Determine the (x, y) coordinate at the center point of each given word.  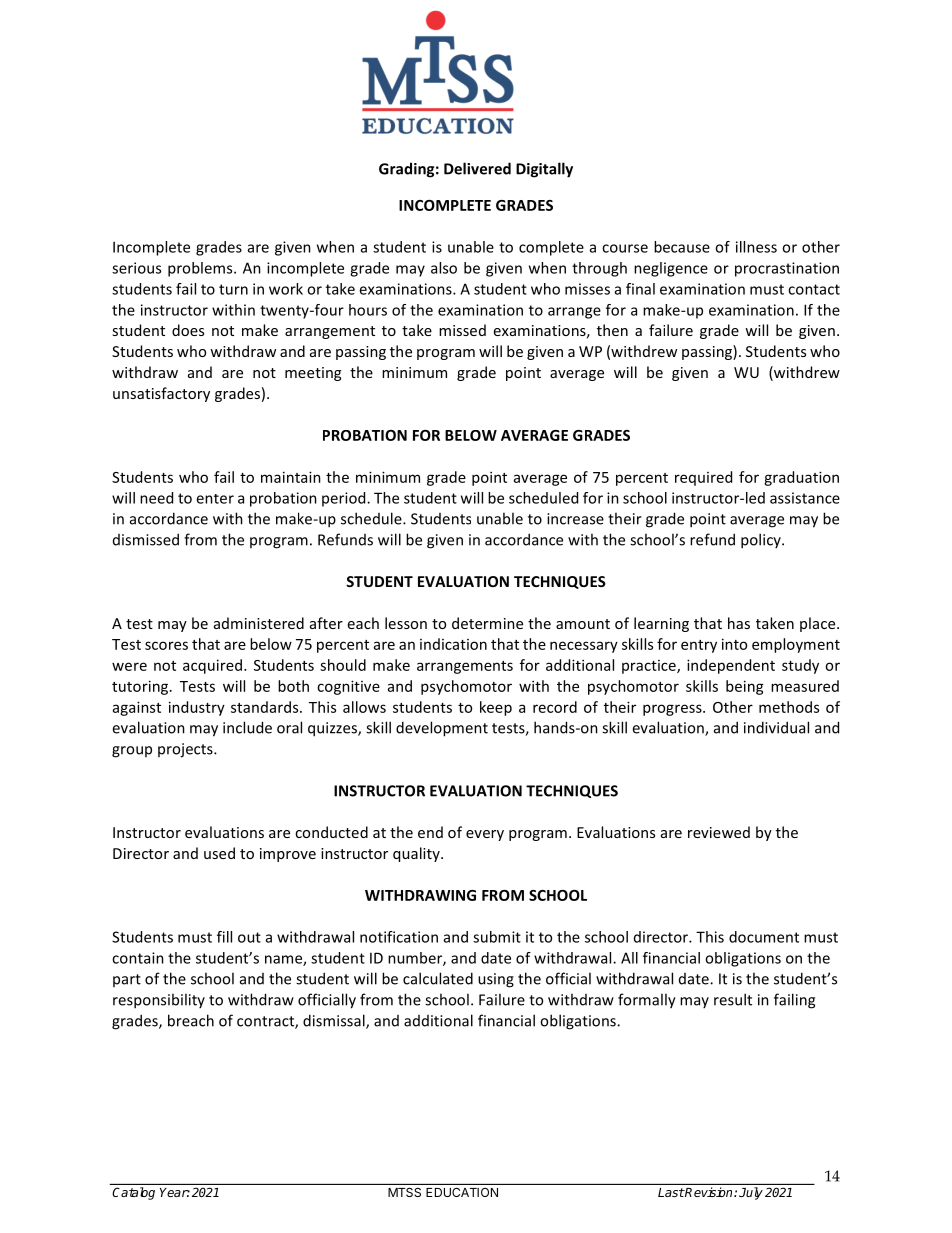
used (219, 853)
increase (575, 519)
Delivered (477, 168)
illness (756, 247)
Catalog (134, 1193)
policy (762, 541)
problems (201, 269)
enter (215, 499)
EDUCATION (462, 1192)
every (485, 835)
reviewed (719, 832)
